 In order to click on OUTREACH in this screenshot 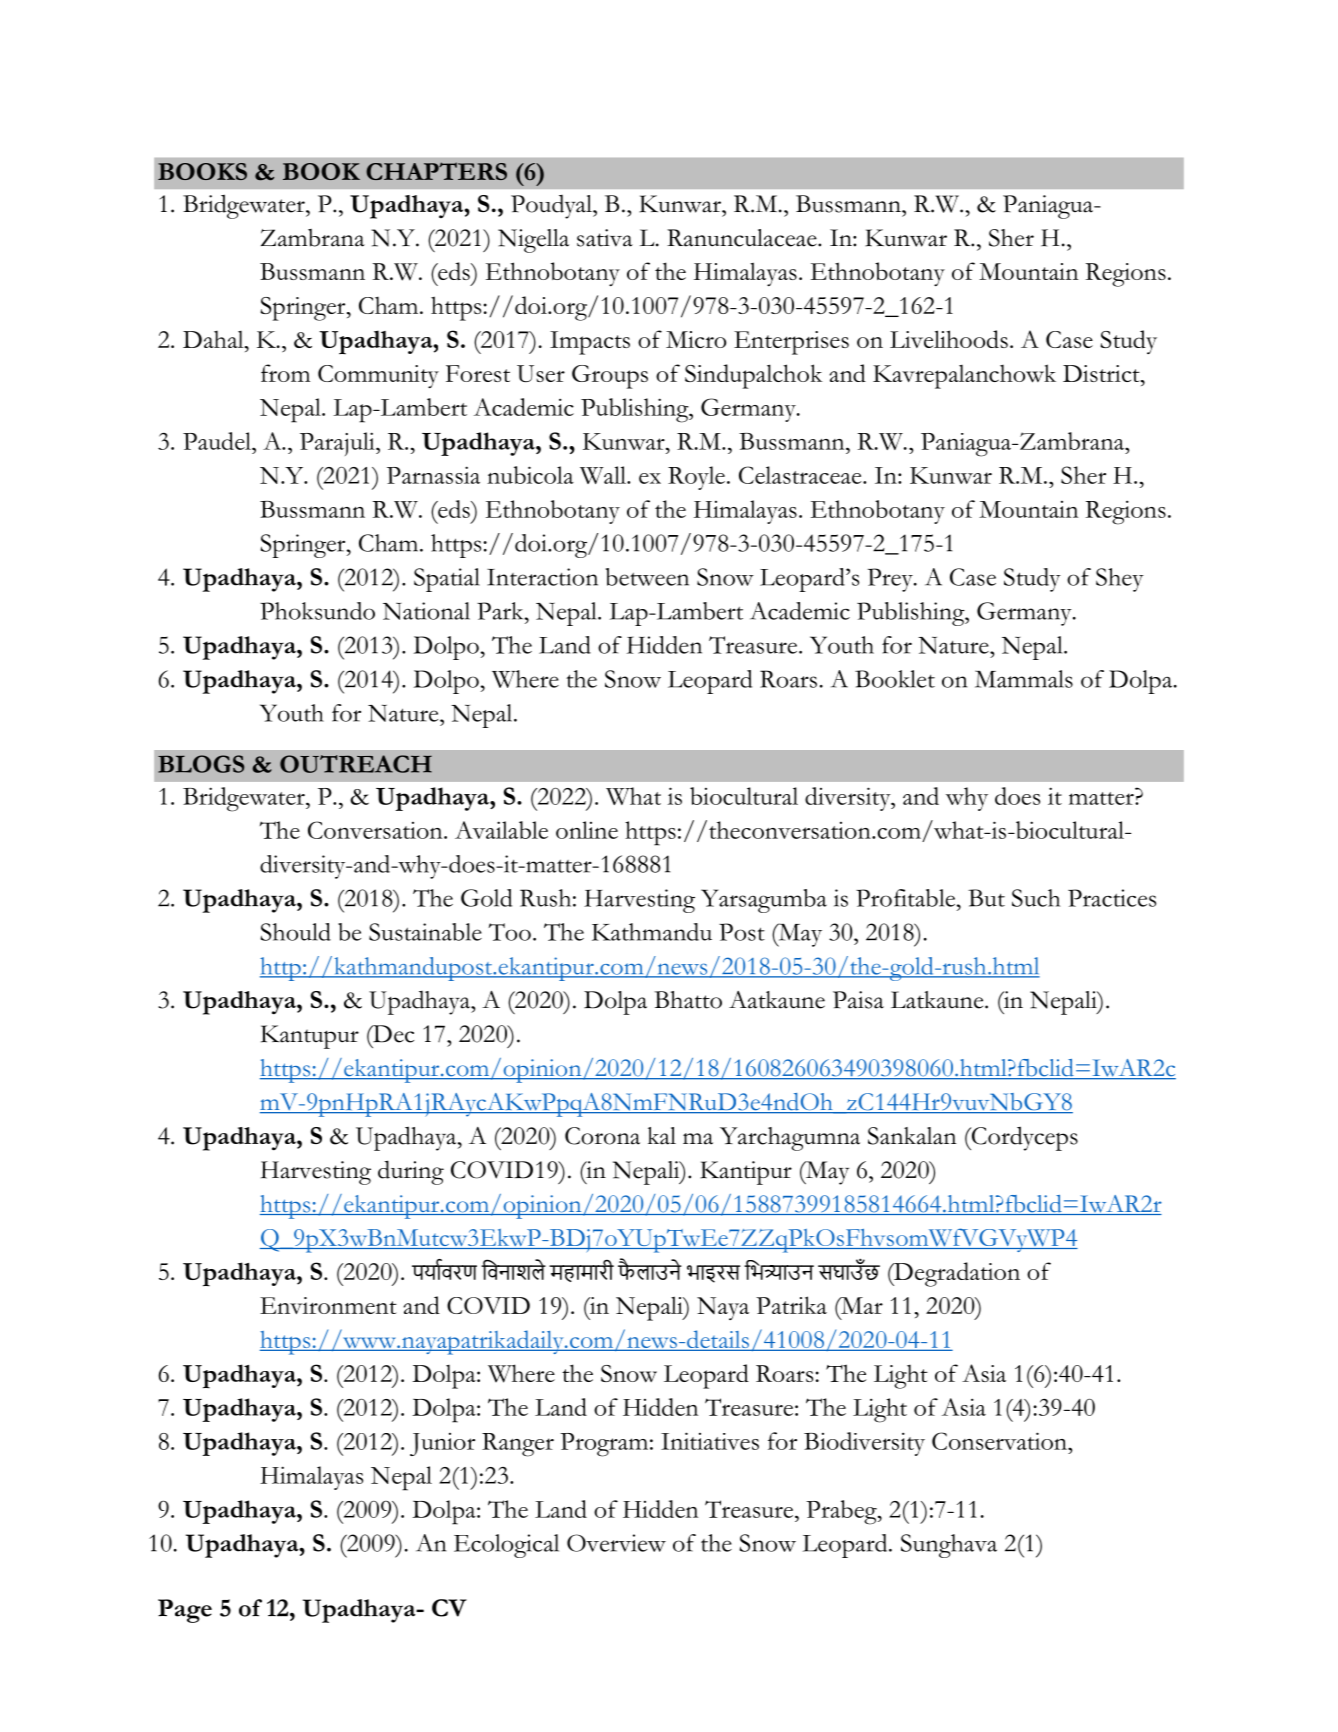, I will do `click(356, 764)`.
